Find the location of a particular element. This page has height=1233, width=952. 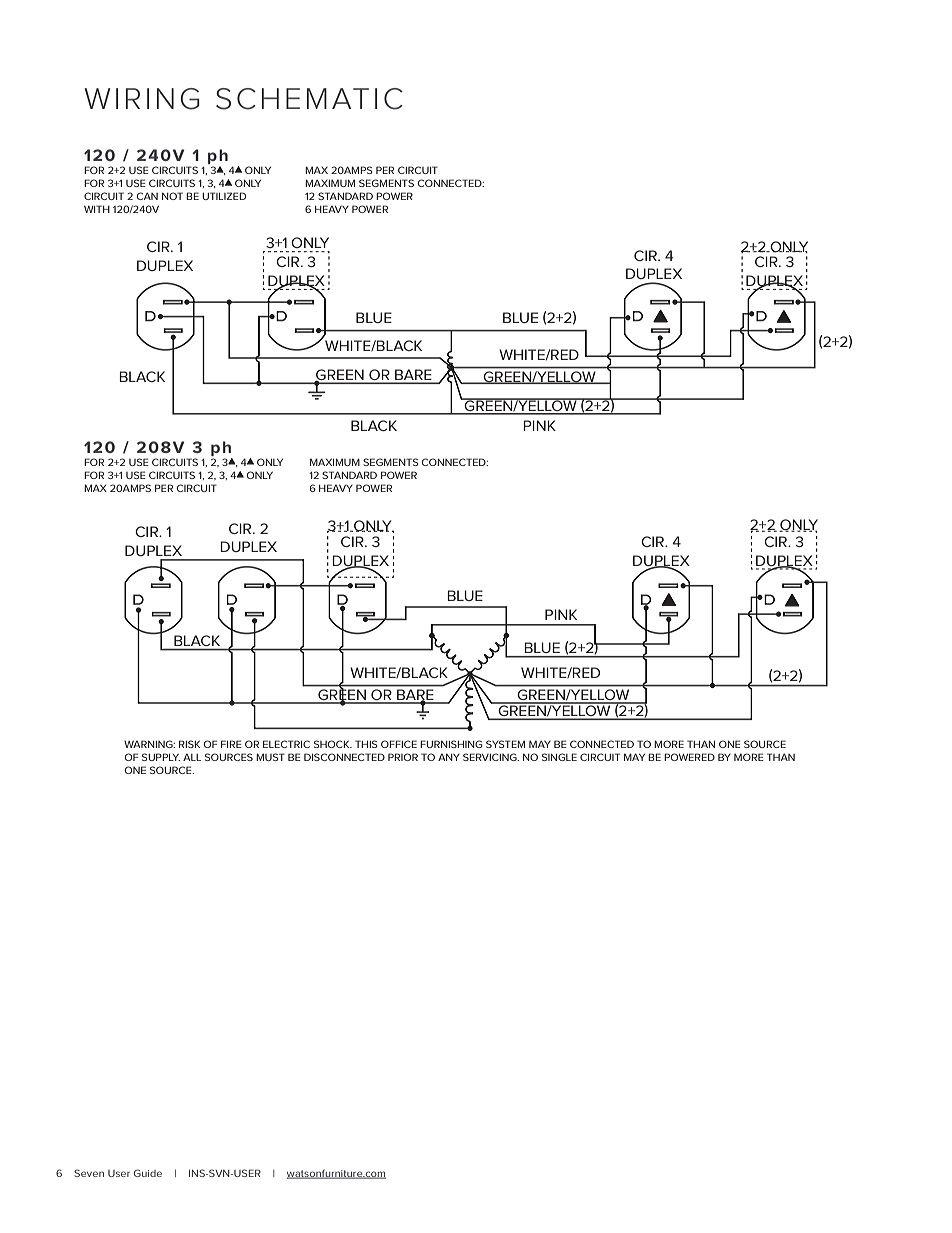

WIRING is located at coordinates (142, 99).
